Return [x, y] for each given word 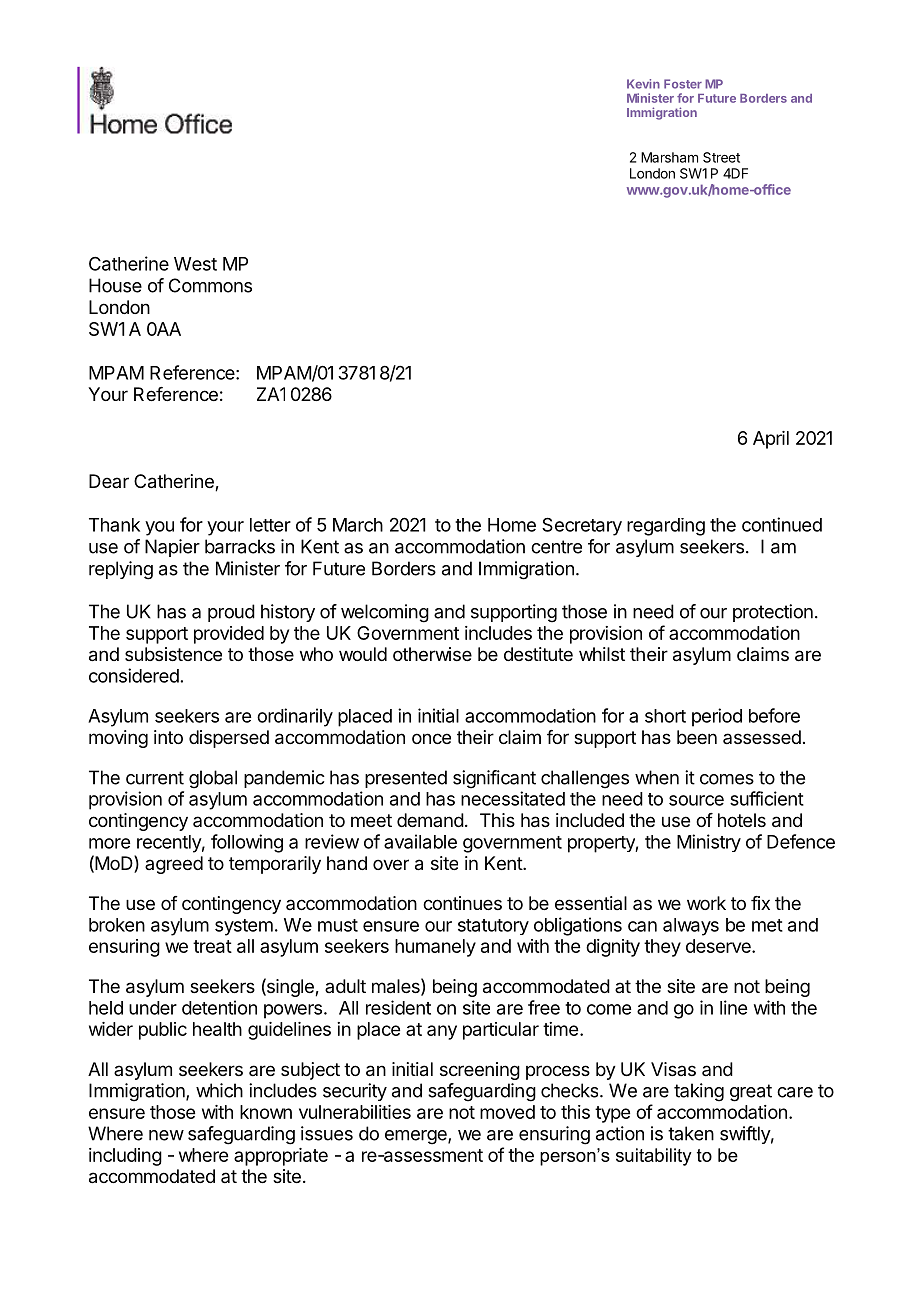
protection [773, 613]
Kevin [643, 84]
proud [231, 613]
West [195, 264]
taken [691, 1133]
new [166, 1135]
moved [507, 1112]
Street [721, 157]
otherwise [432, 654]
